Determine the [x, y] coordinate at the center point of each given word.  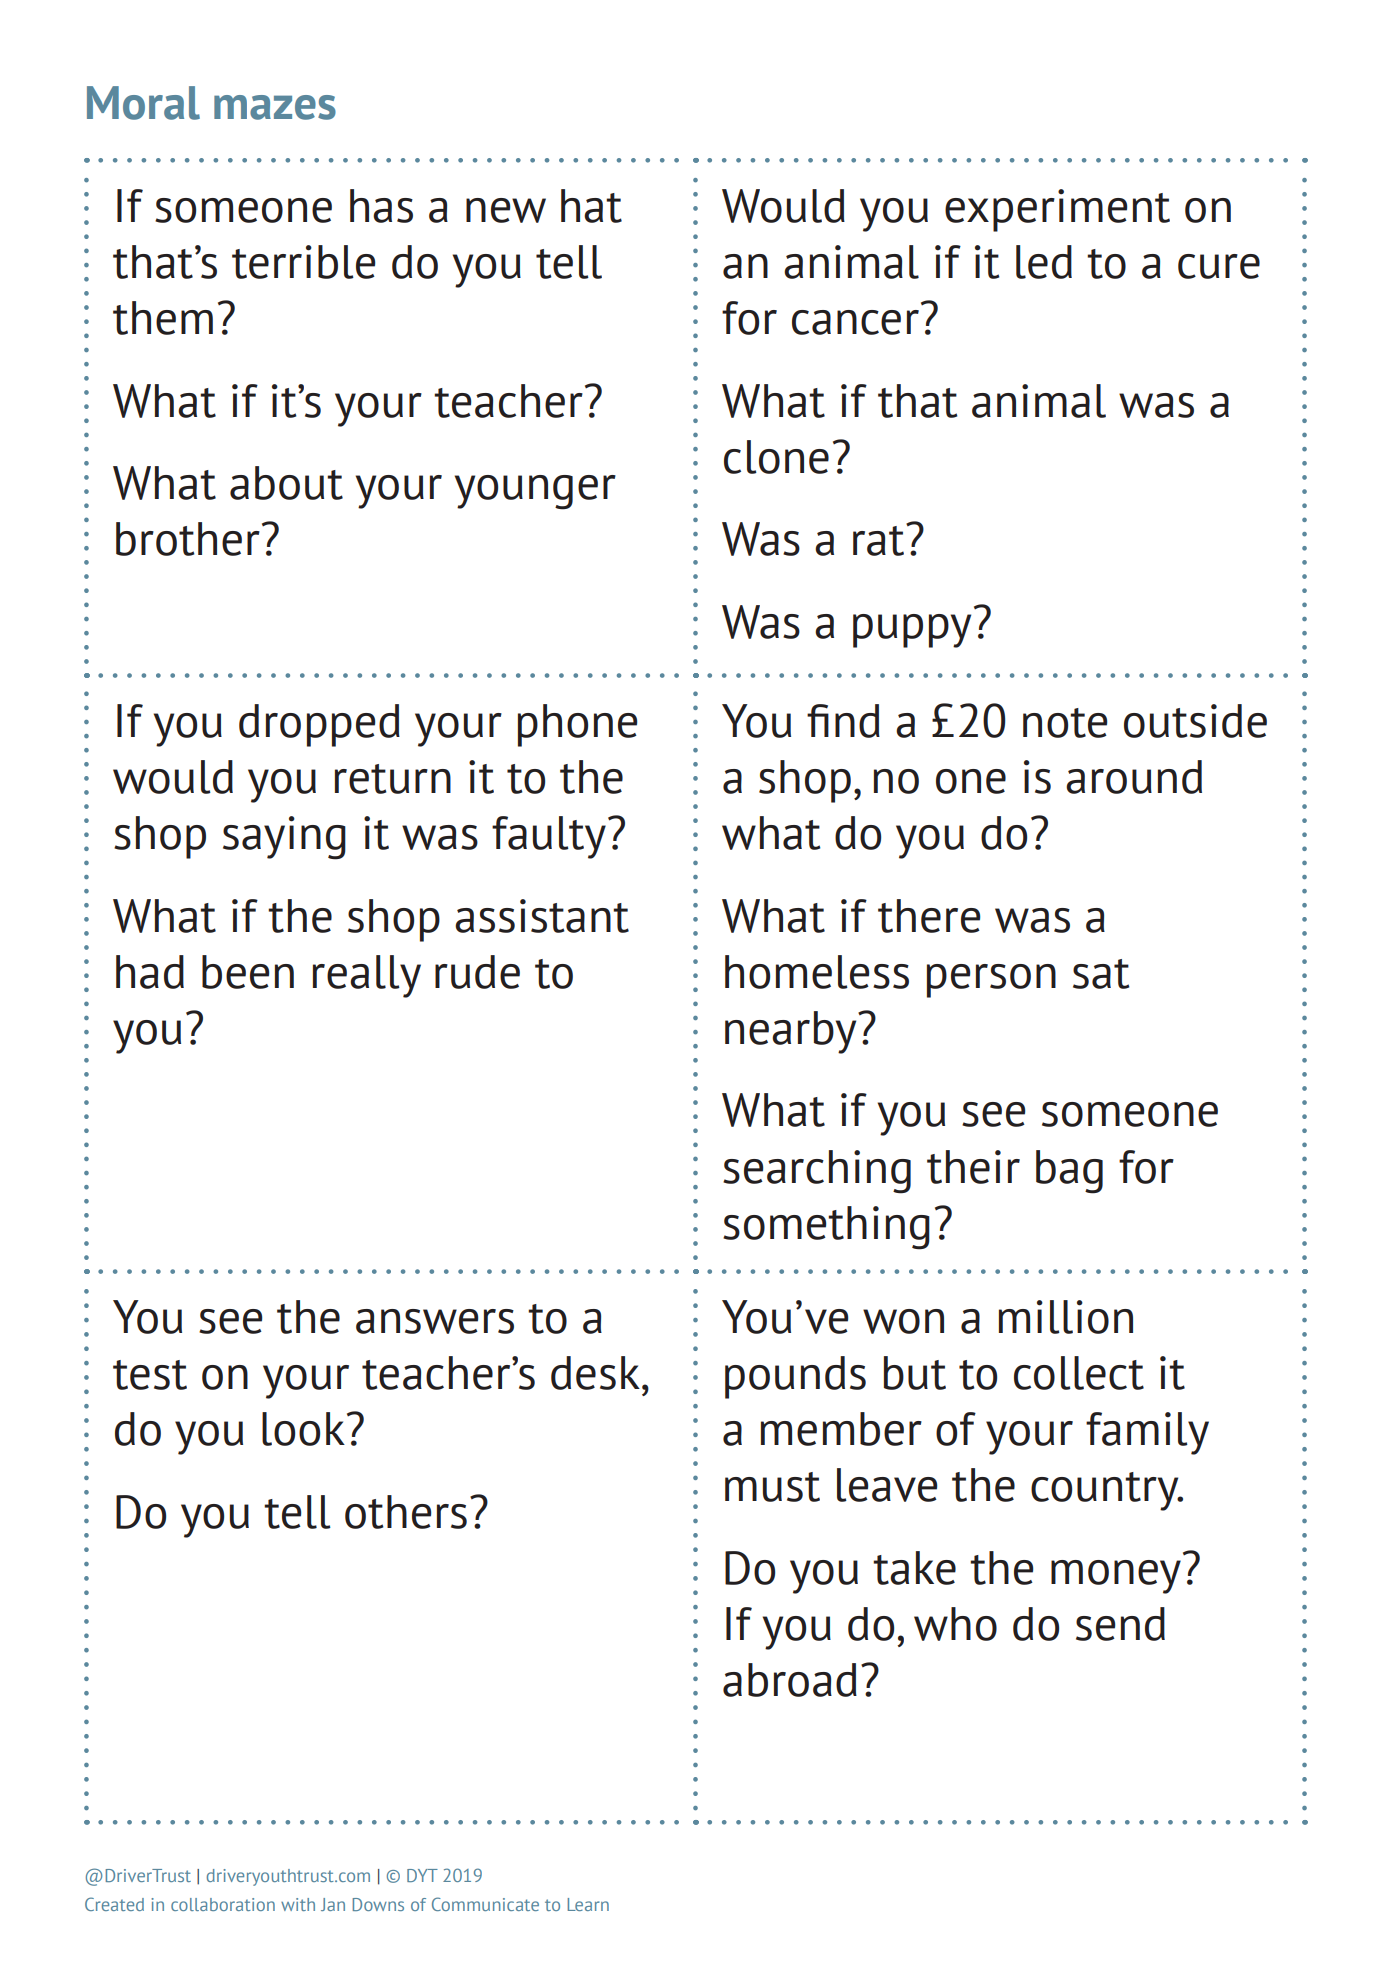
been [248, 972]
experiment [1057, 210]
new [506, 210]
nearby [792, 1032]
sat [1101, 974]
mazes [275, 107]
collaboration [223, 1904]
